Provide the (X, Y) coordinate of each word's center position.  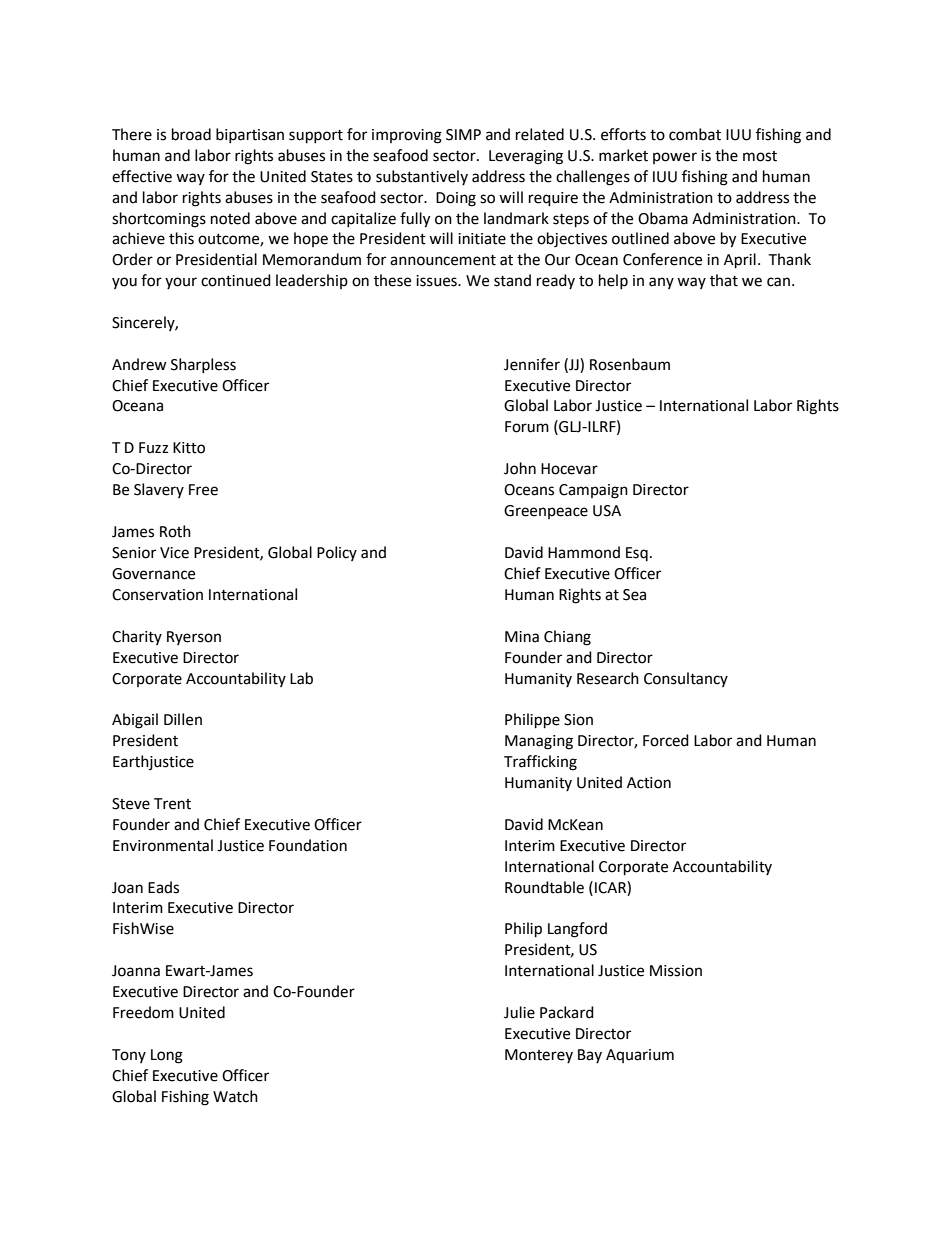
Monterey (539, 1056)
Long (167, 1056)
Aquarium (640, 1056)
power (675, 158)
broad (191, 134)
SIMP (463, 135)
